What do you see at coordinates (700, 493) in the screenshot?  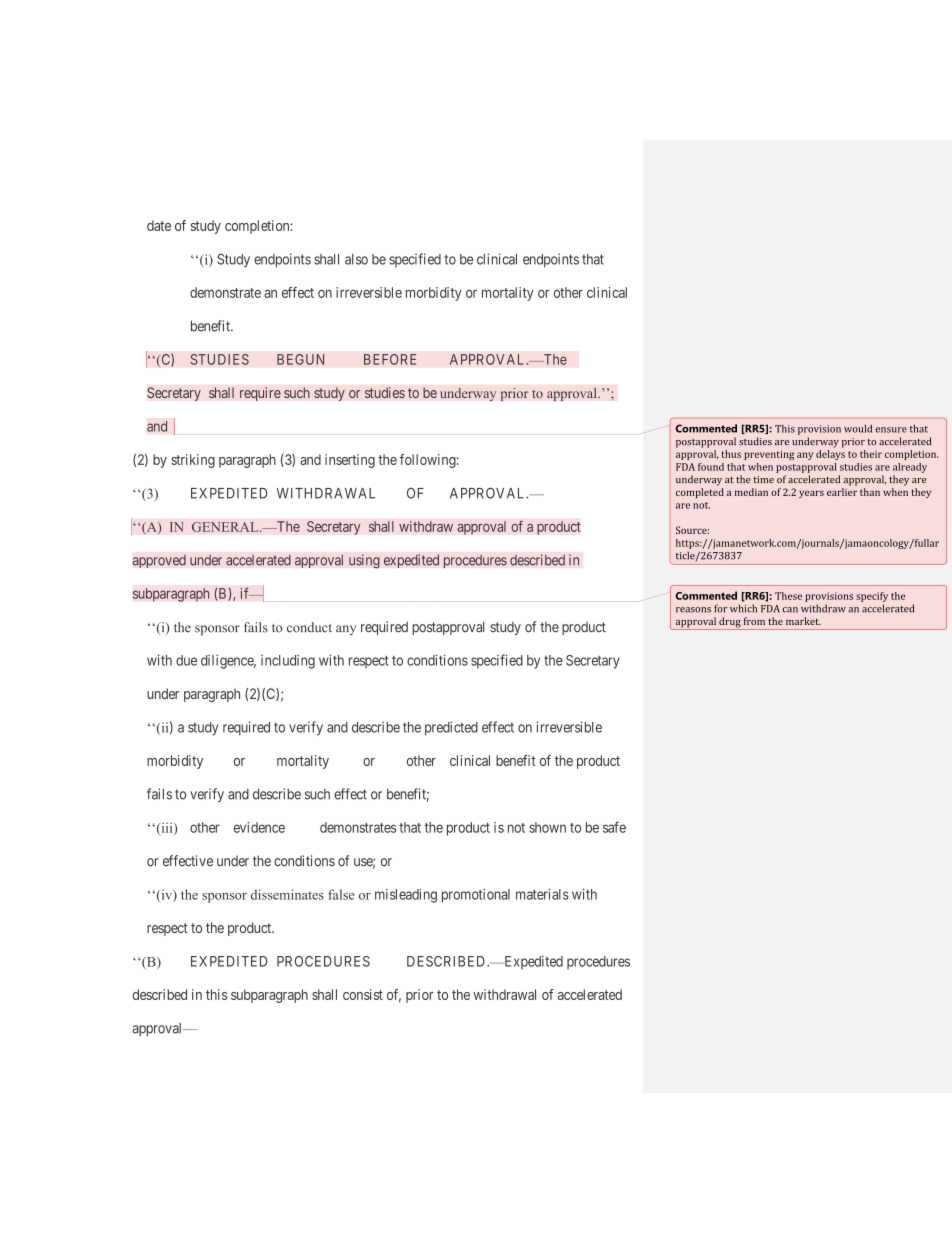 I see `completed` at bounding box center [700, 493].
